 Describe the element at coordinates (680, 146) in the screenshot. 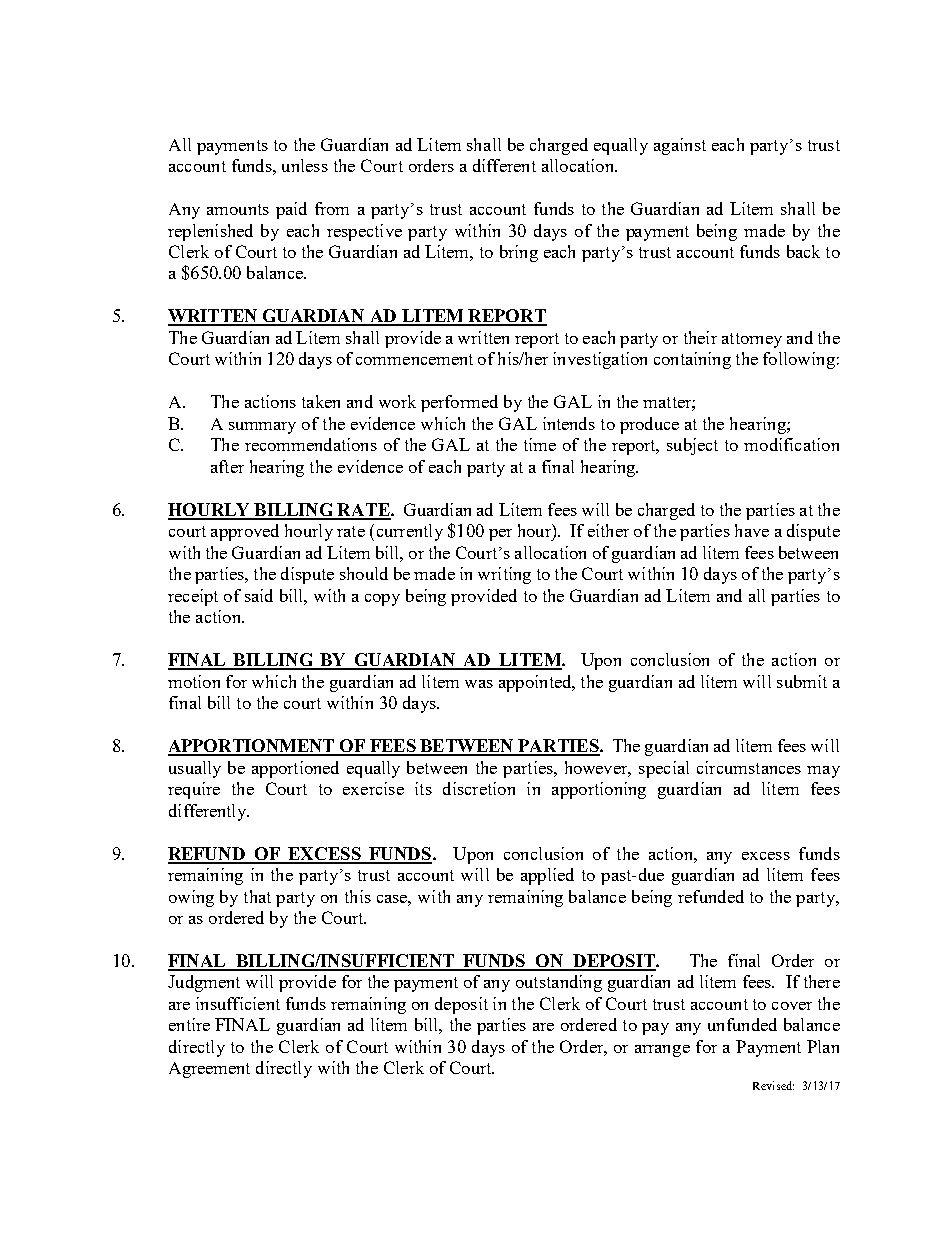

I see `against` at that location.
